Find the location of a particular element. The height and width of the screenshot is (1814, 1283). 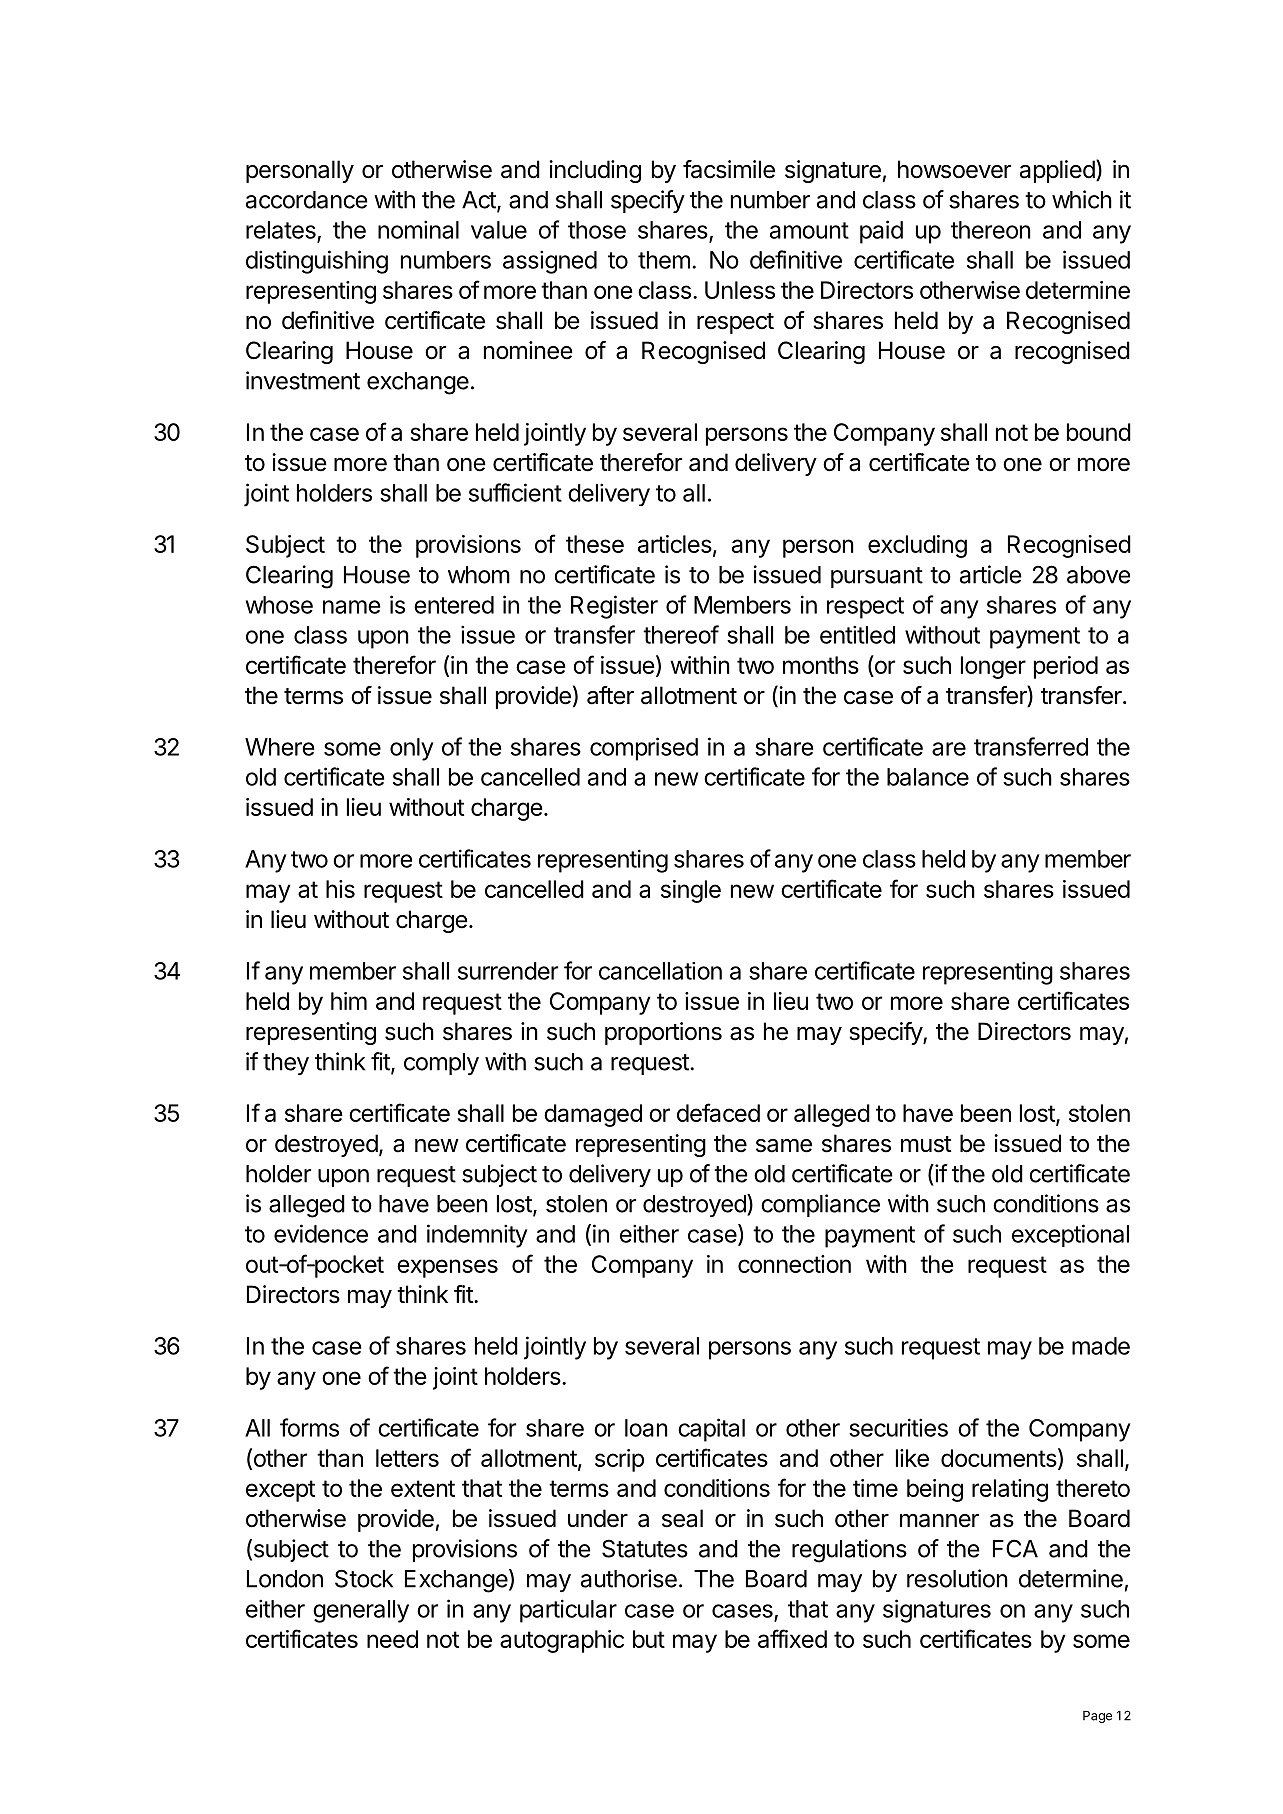

forms is located at coordinates (309, 1427).
